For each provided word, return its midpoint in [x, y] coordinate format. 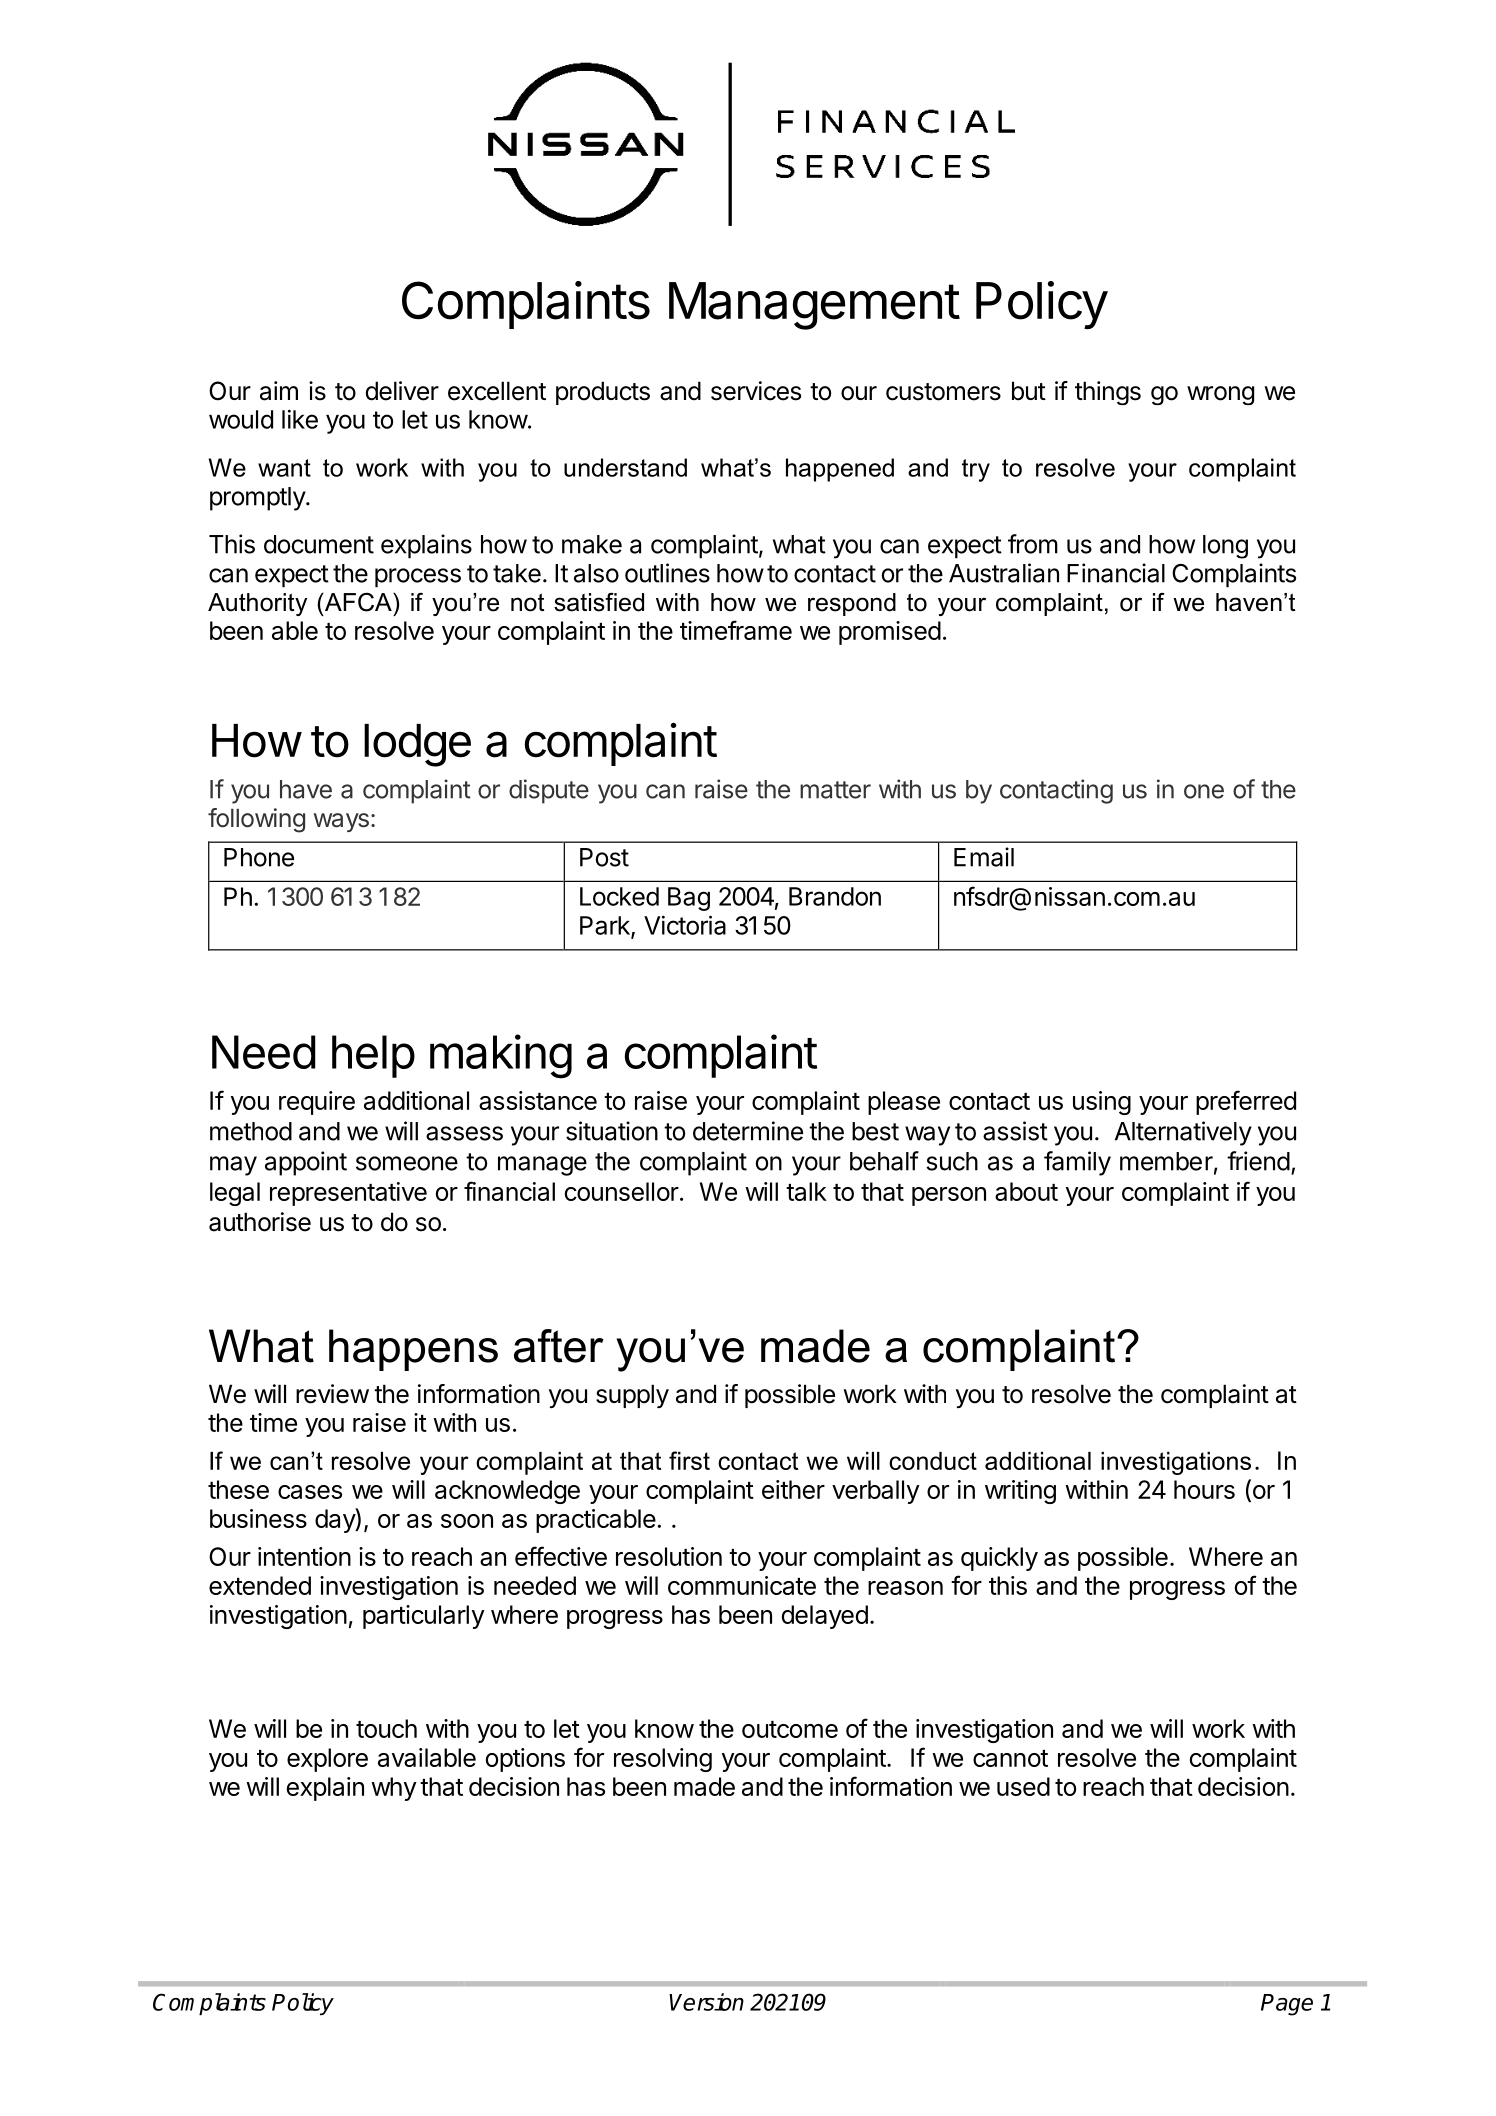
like [300, 419]
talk [806, 1191]
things [1108, 393]
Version [706, 2002]
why [394, 1789]
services [756, 391]
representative [348, 1194]
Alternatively [1183, 1133]
